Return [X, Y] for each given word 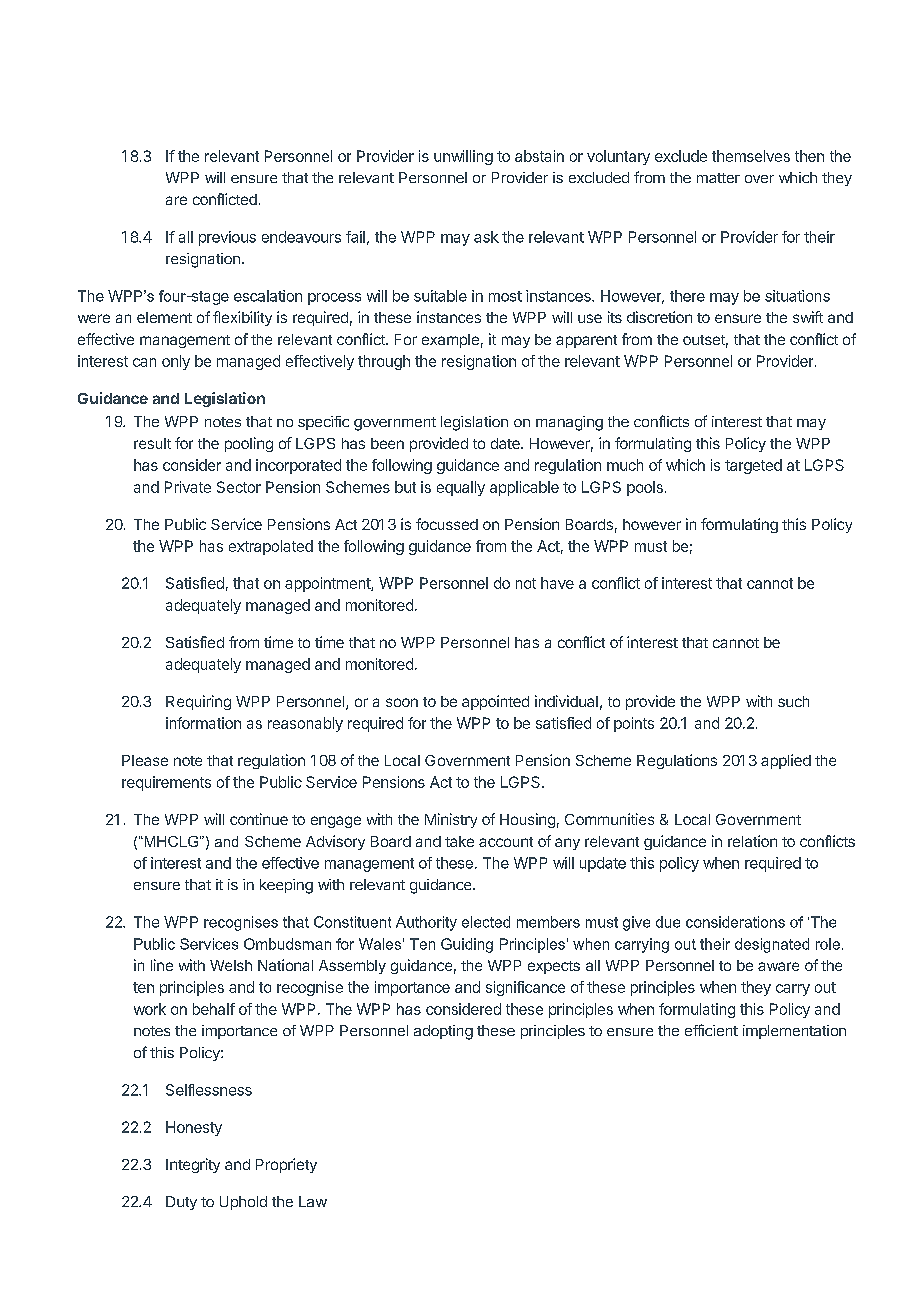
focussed [447, 524]
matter [718, 178]
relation [752, 841]
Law [313, 1201]
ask [486, 237]
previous [227, 238]
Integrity [193, 1165]
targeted [753, 466]
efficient [711, 1030]
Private [188, 487]
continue [259, 819]
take [459, 841]
